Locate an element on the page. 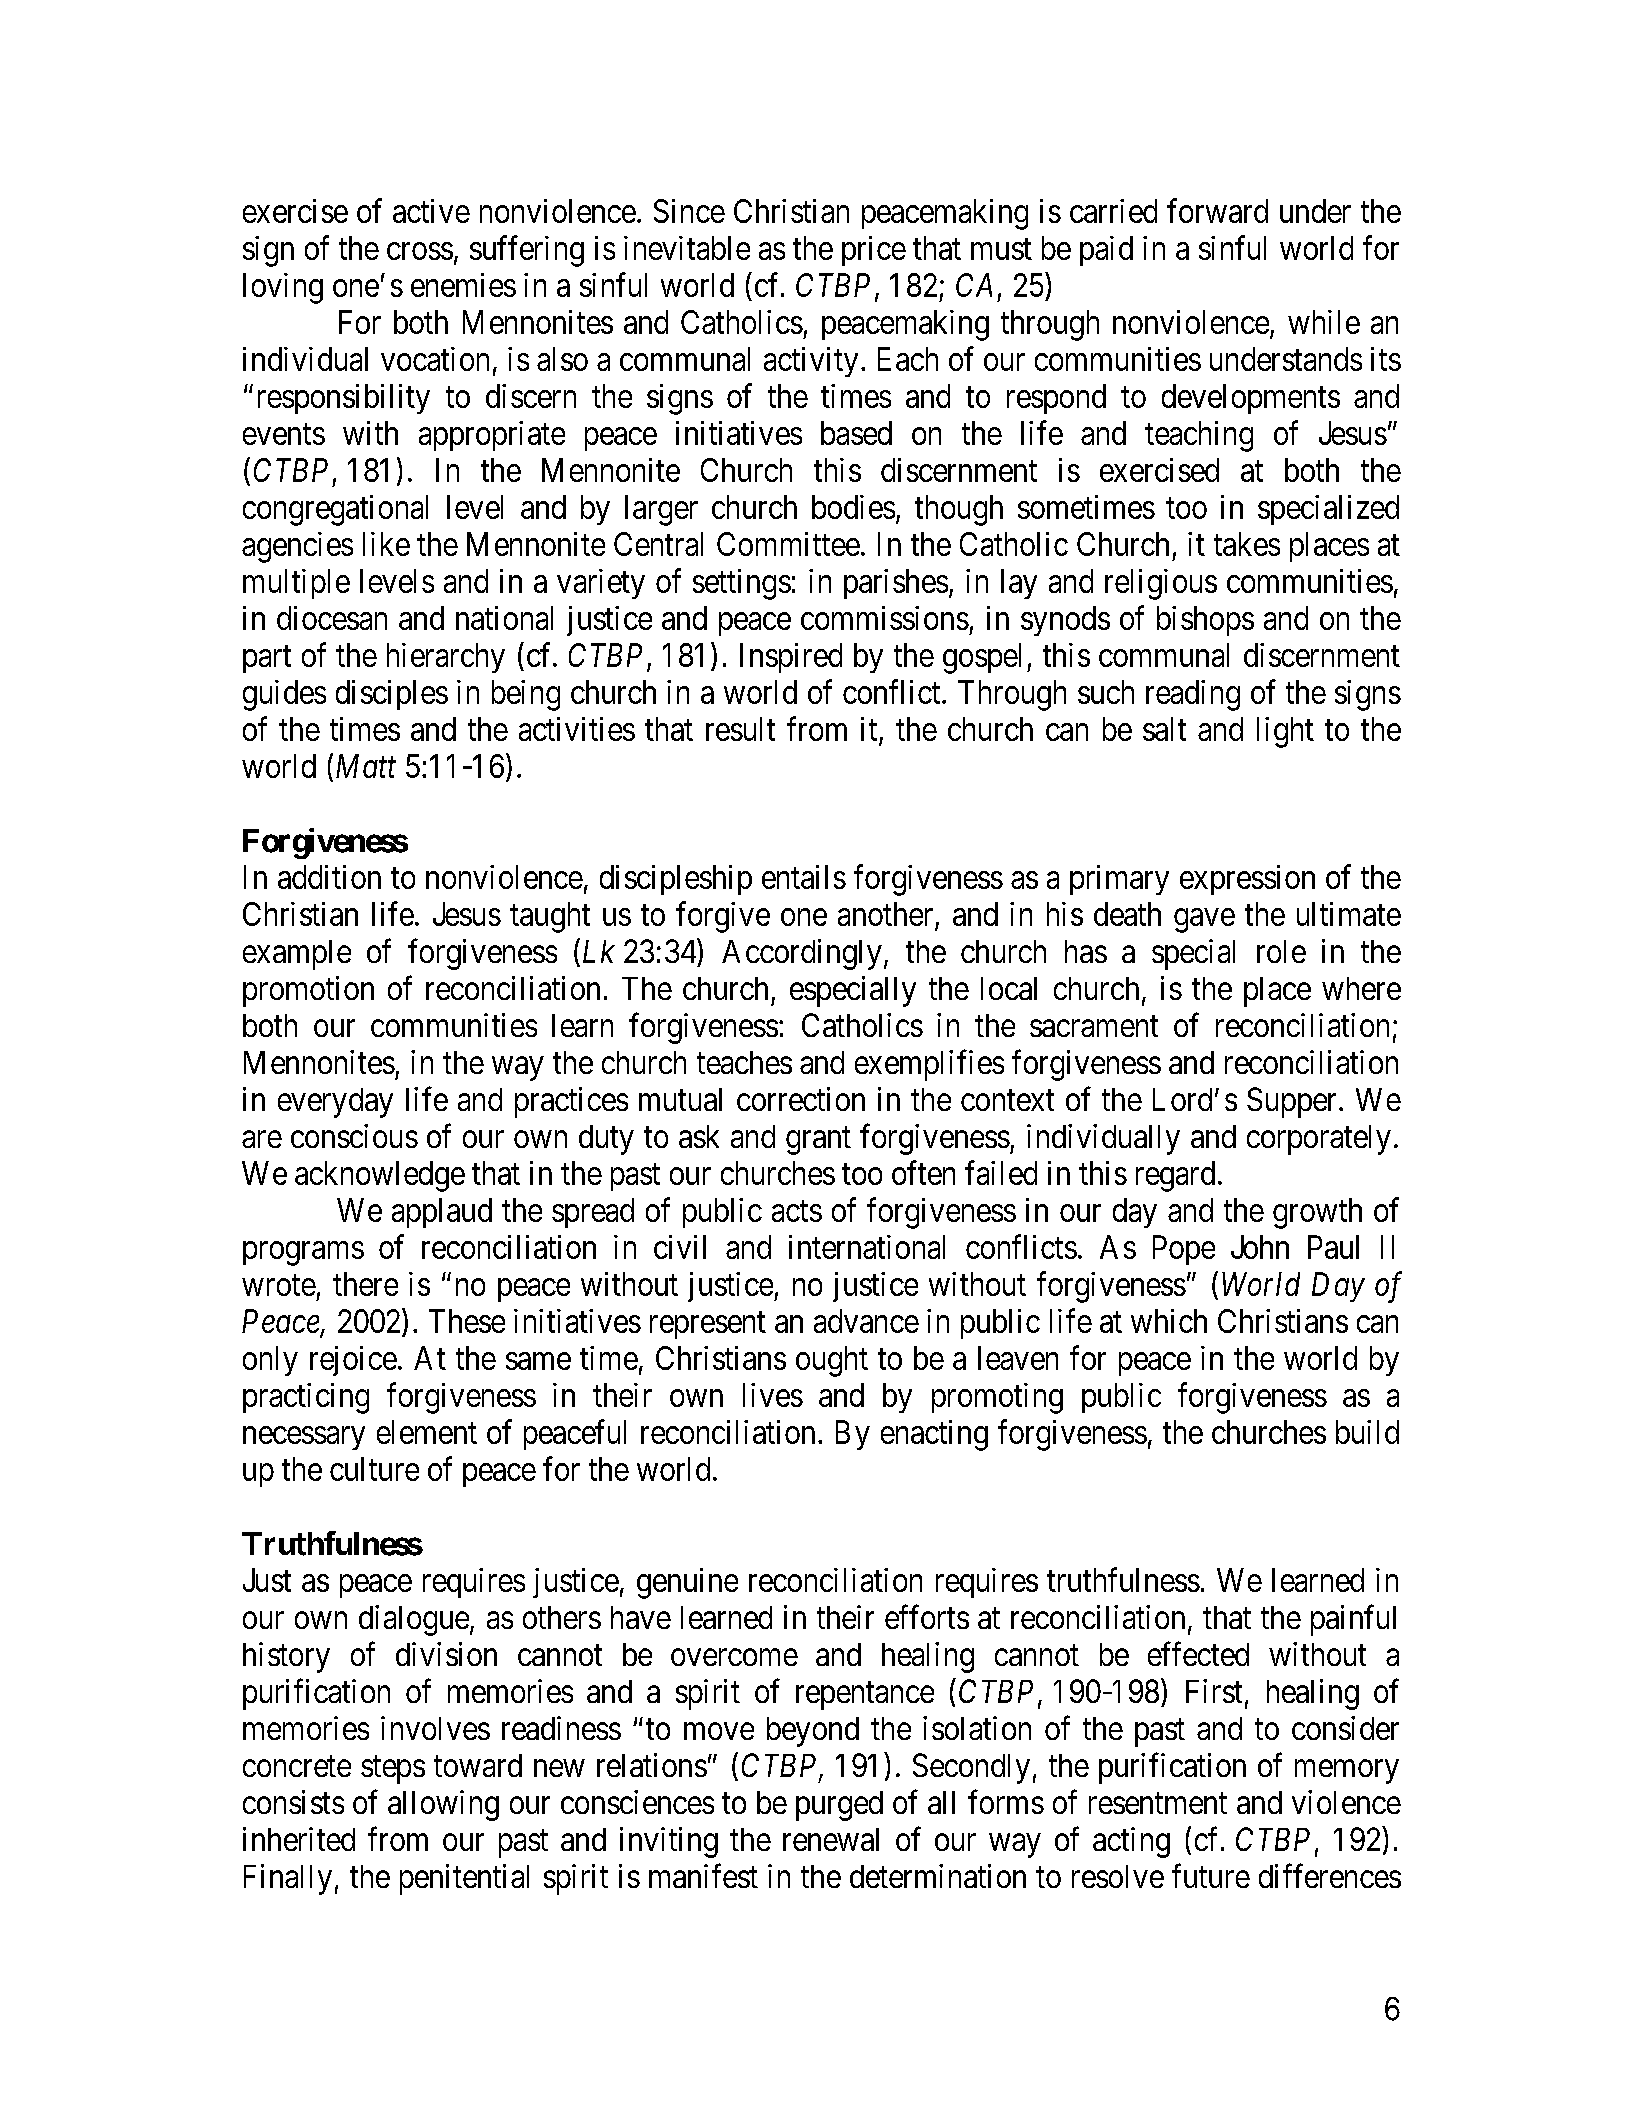  renewal is located at coordinates (831, 1839).
